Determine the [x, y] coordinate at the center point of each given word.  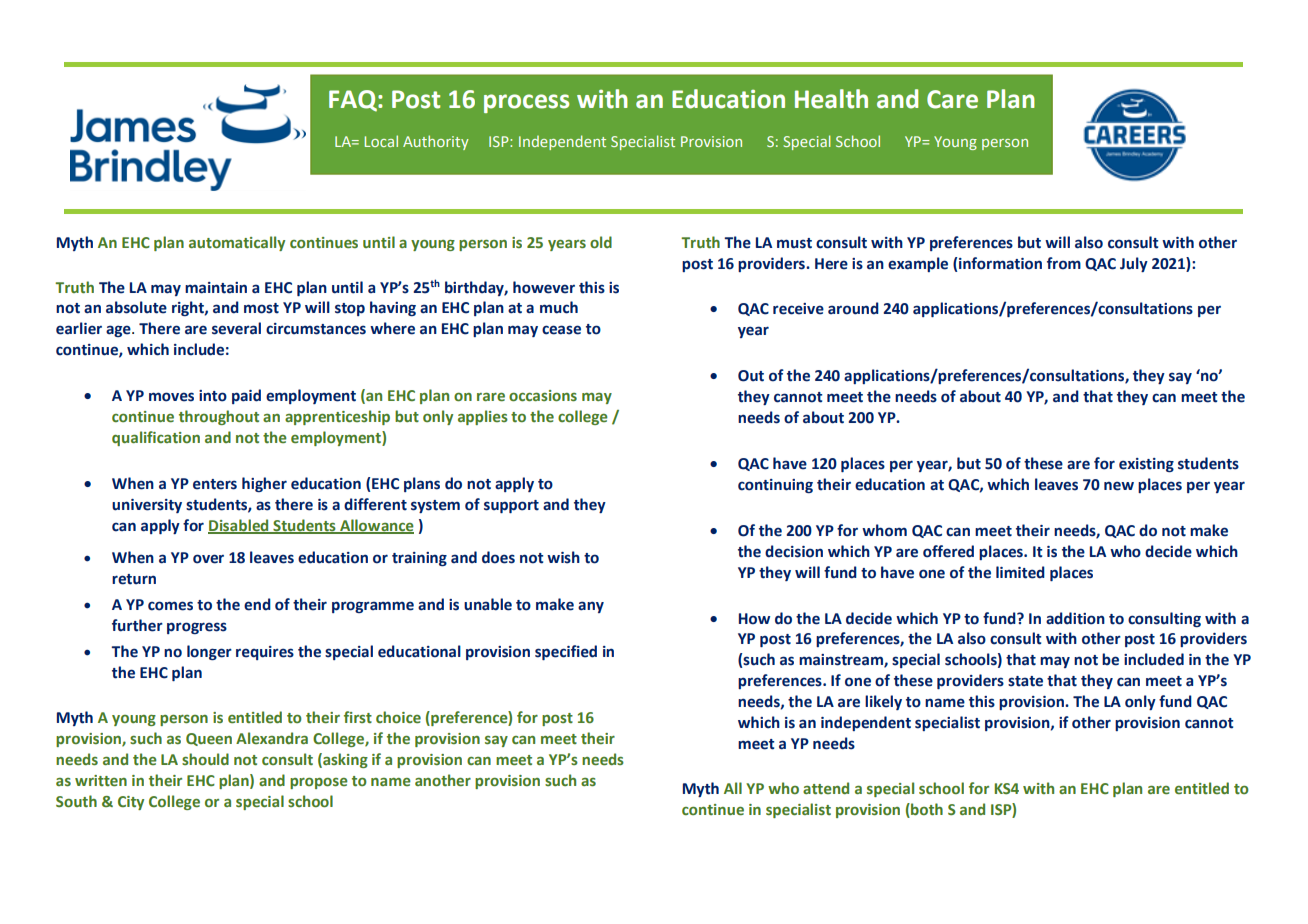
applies [483, 417]
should [205, 759]
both [926, 809]
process [526, 103]
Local [381, 141]
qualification [156, 438]
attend [826, 788]
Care [952, 99]
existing [1146, 465]
